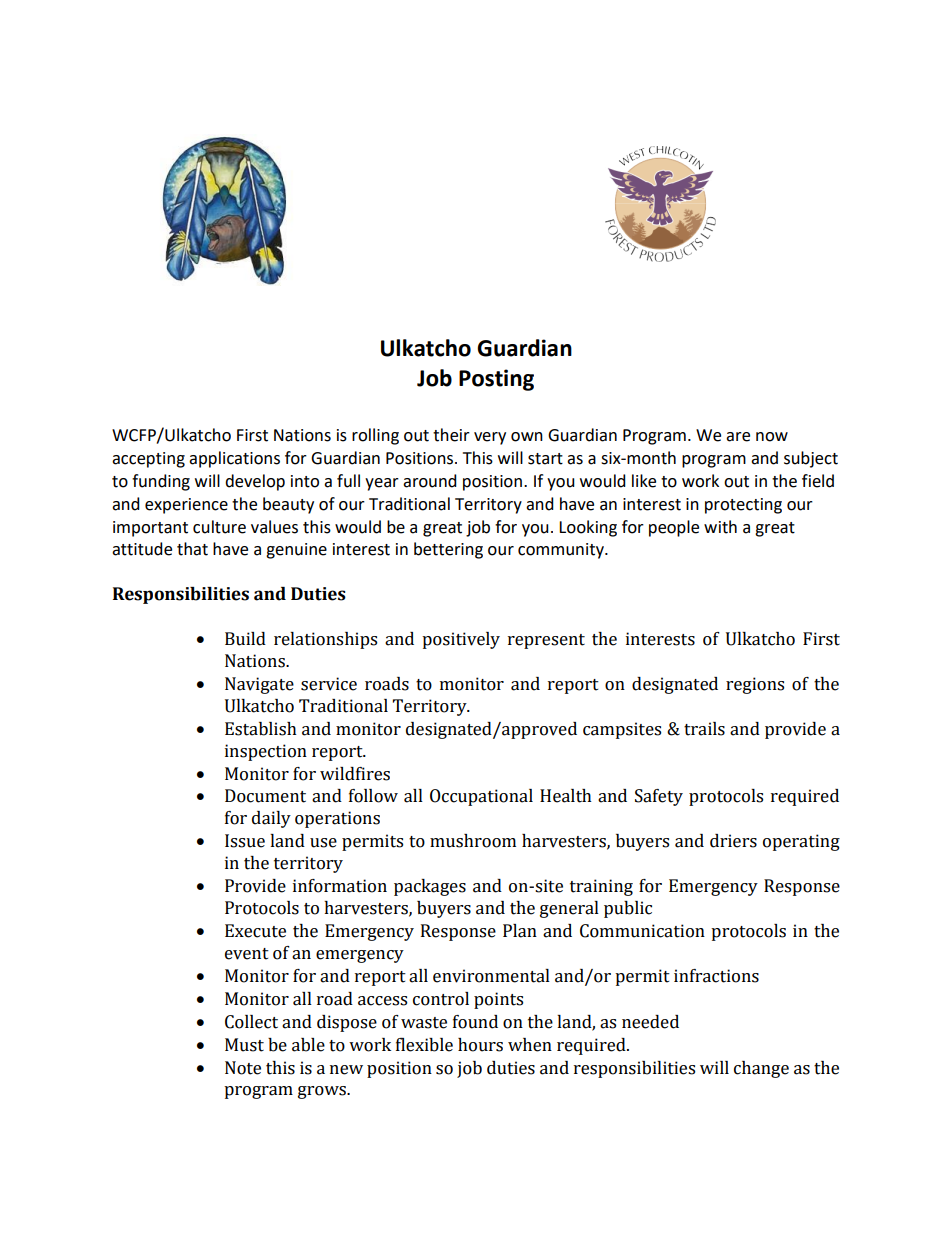  What do you see at coordinates (738, 437) in the screenshot?
I see `are` at bounding box center [738, 437].
